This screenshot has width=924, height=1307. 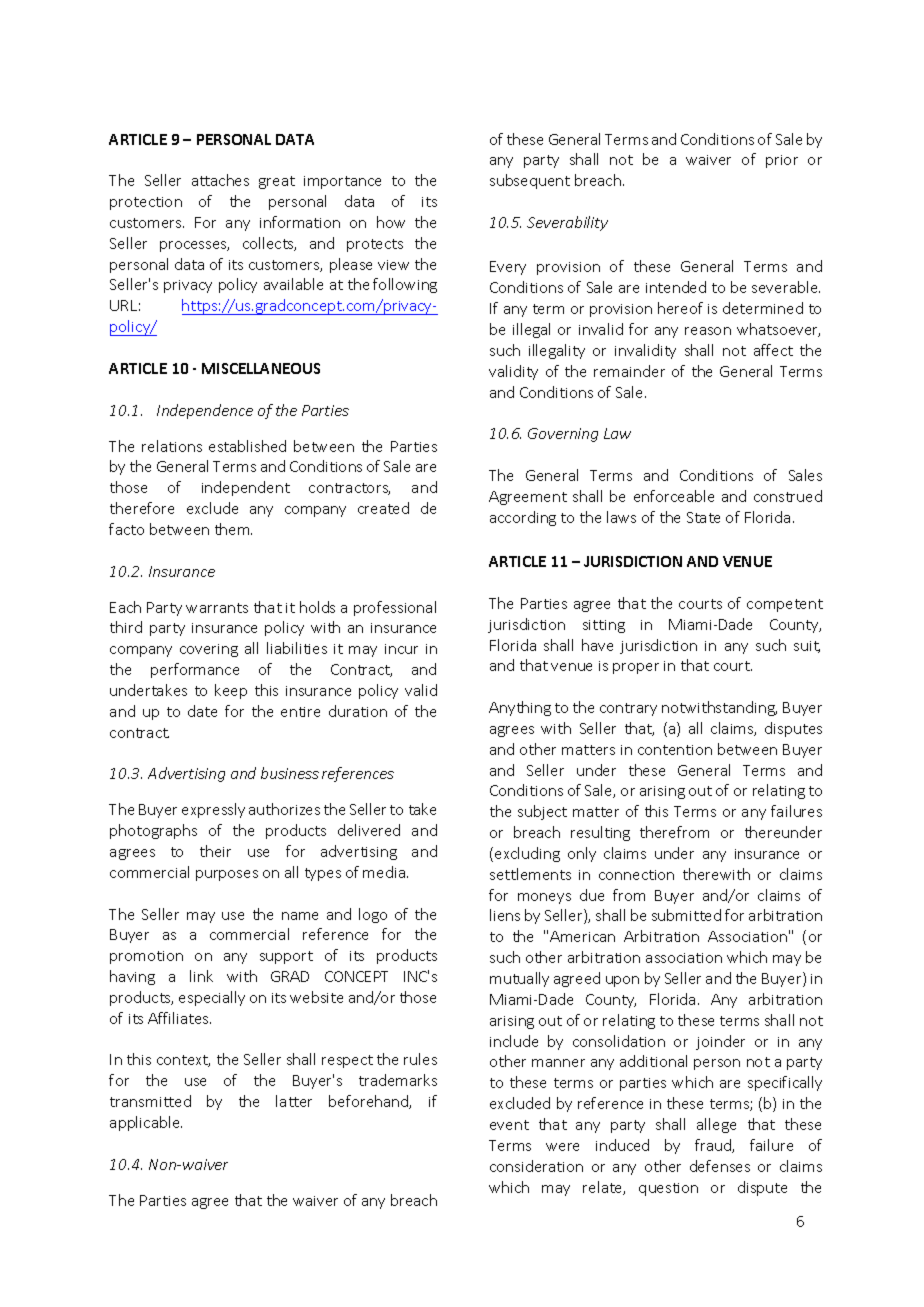 What do you see at coordinates (195, 670) in the screenshot?
I see `performance` at bounding box center [195, 670].
